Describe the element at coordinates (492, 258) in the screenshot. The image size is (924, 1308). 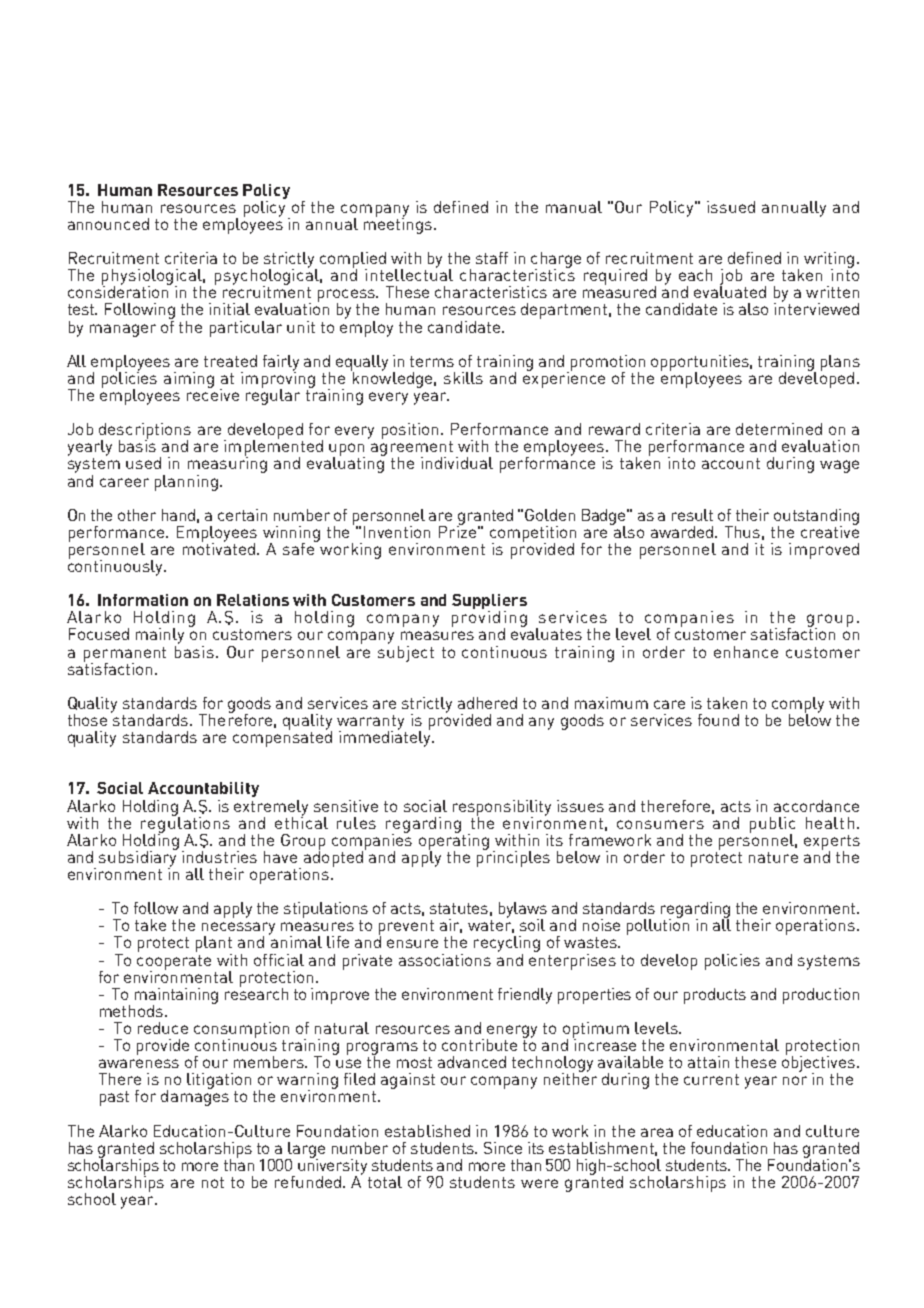
I see `staff` at that location.
